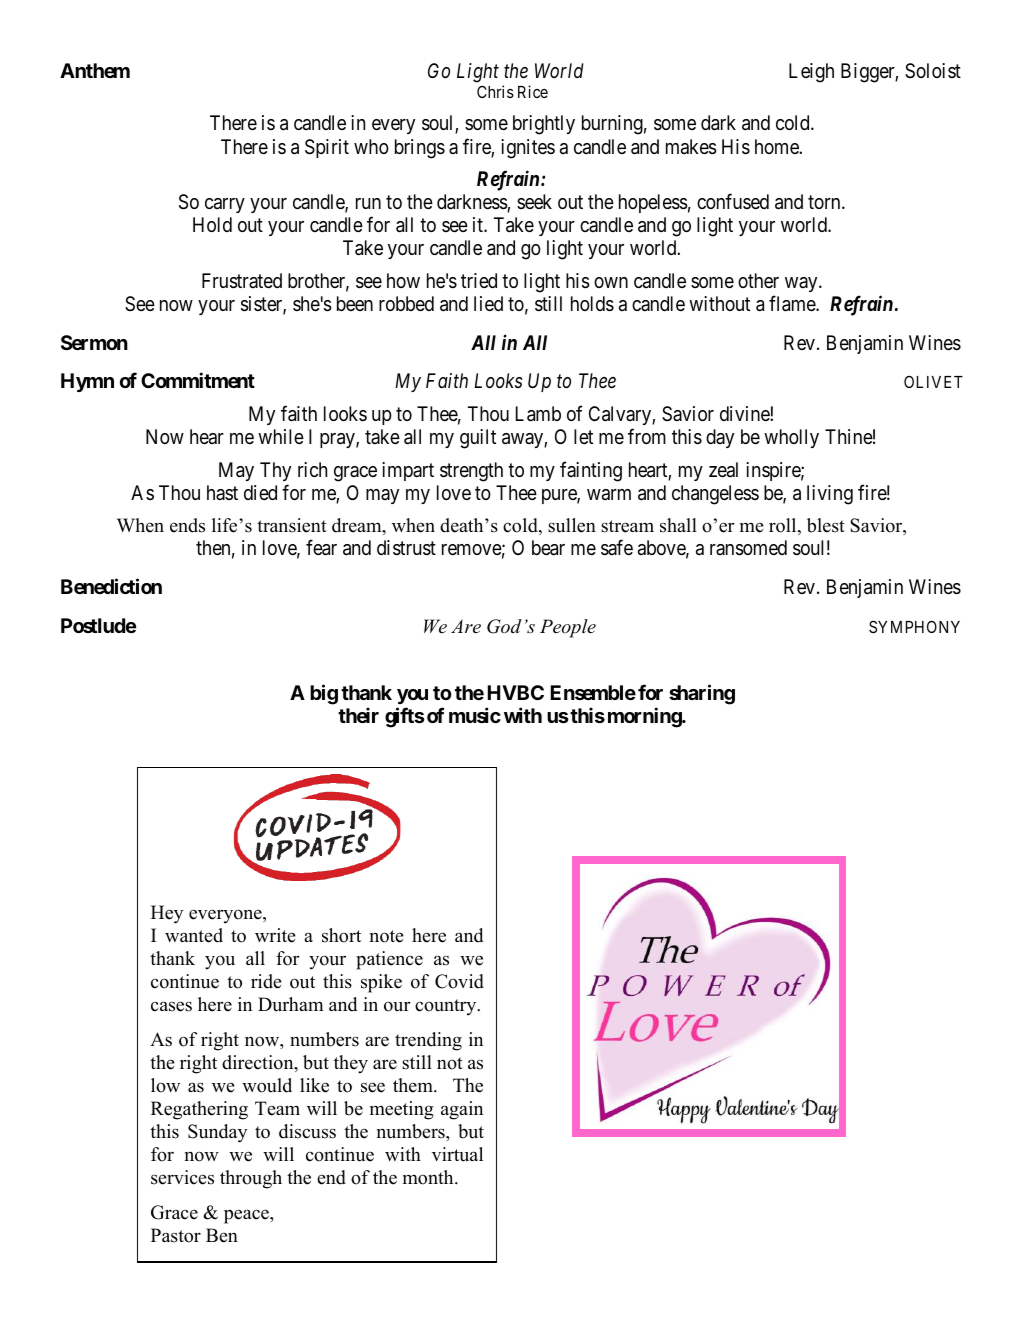 This screenshot has width=1024, height=1325. Describe the element at coordinates (914, 626) in the screenshot. I see `SYMPHONY` at that location.
